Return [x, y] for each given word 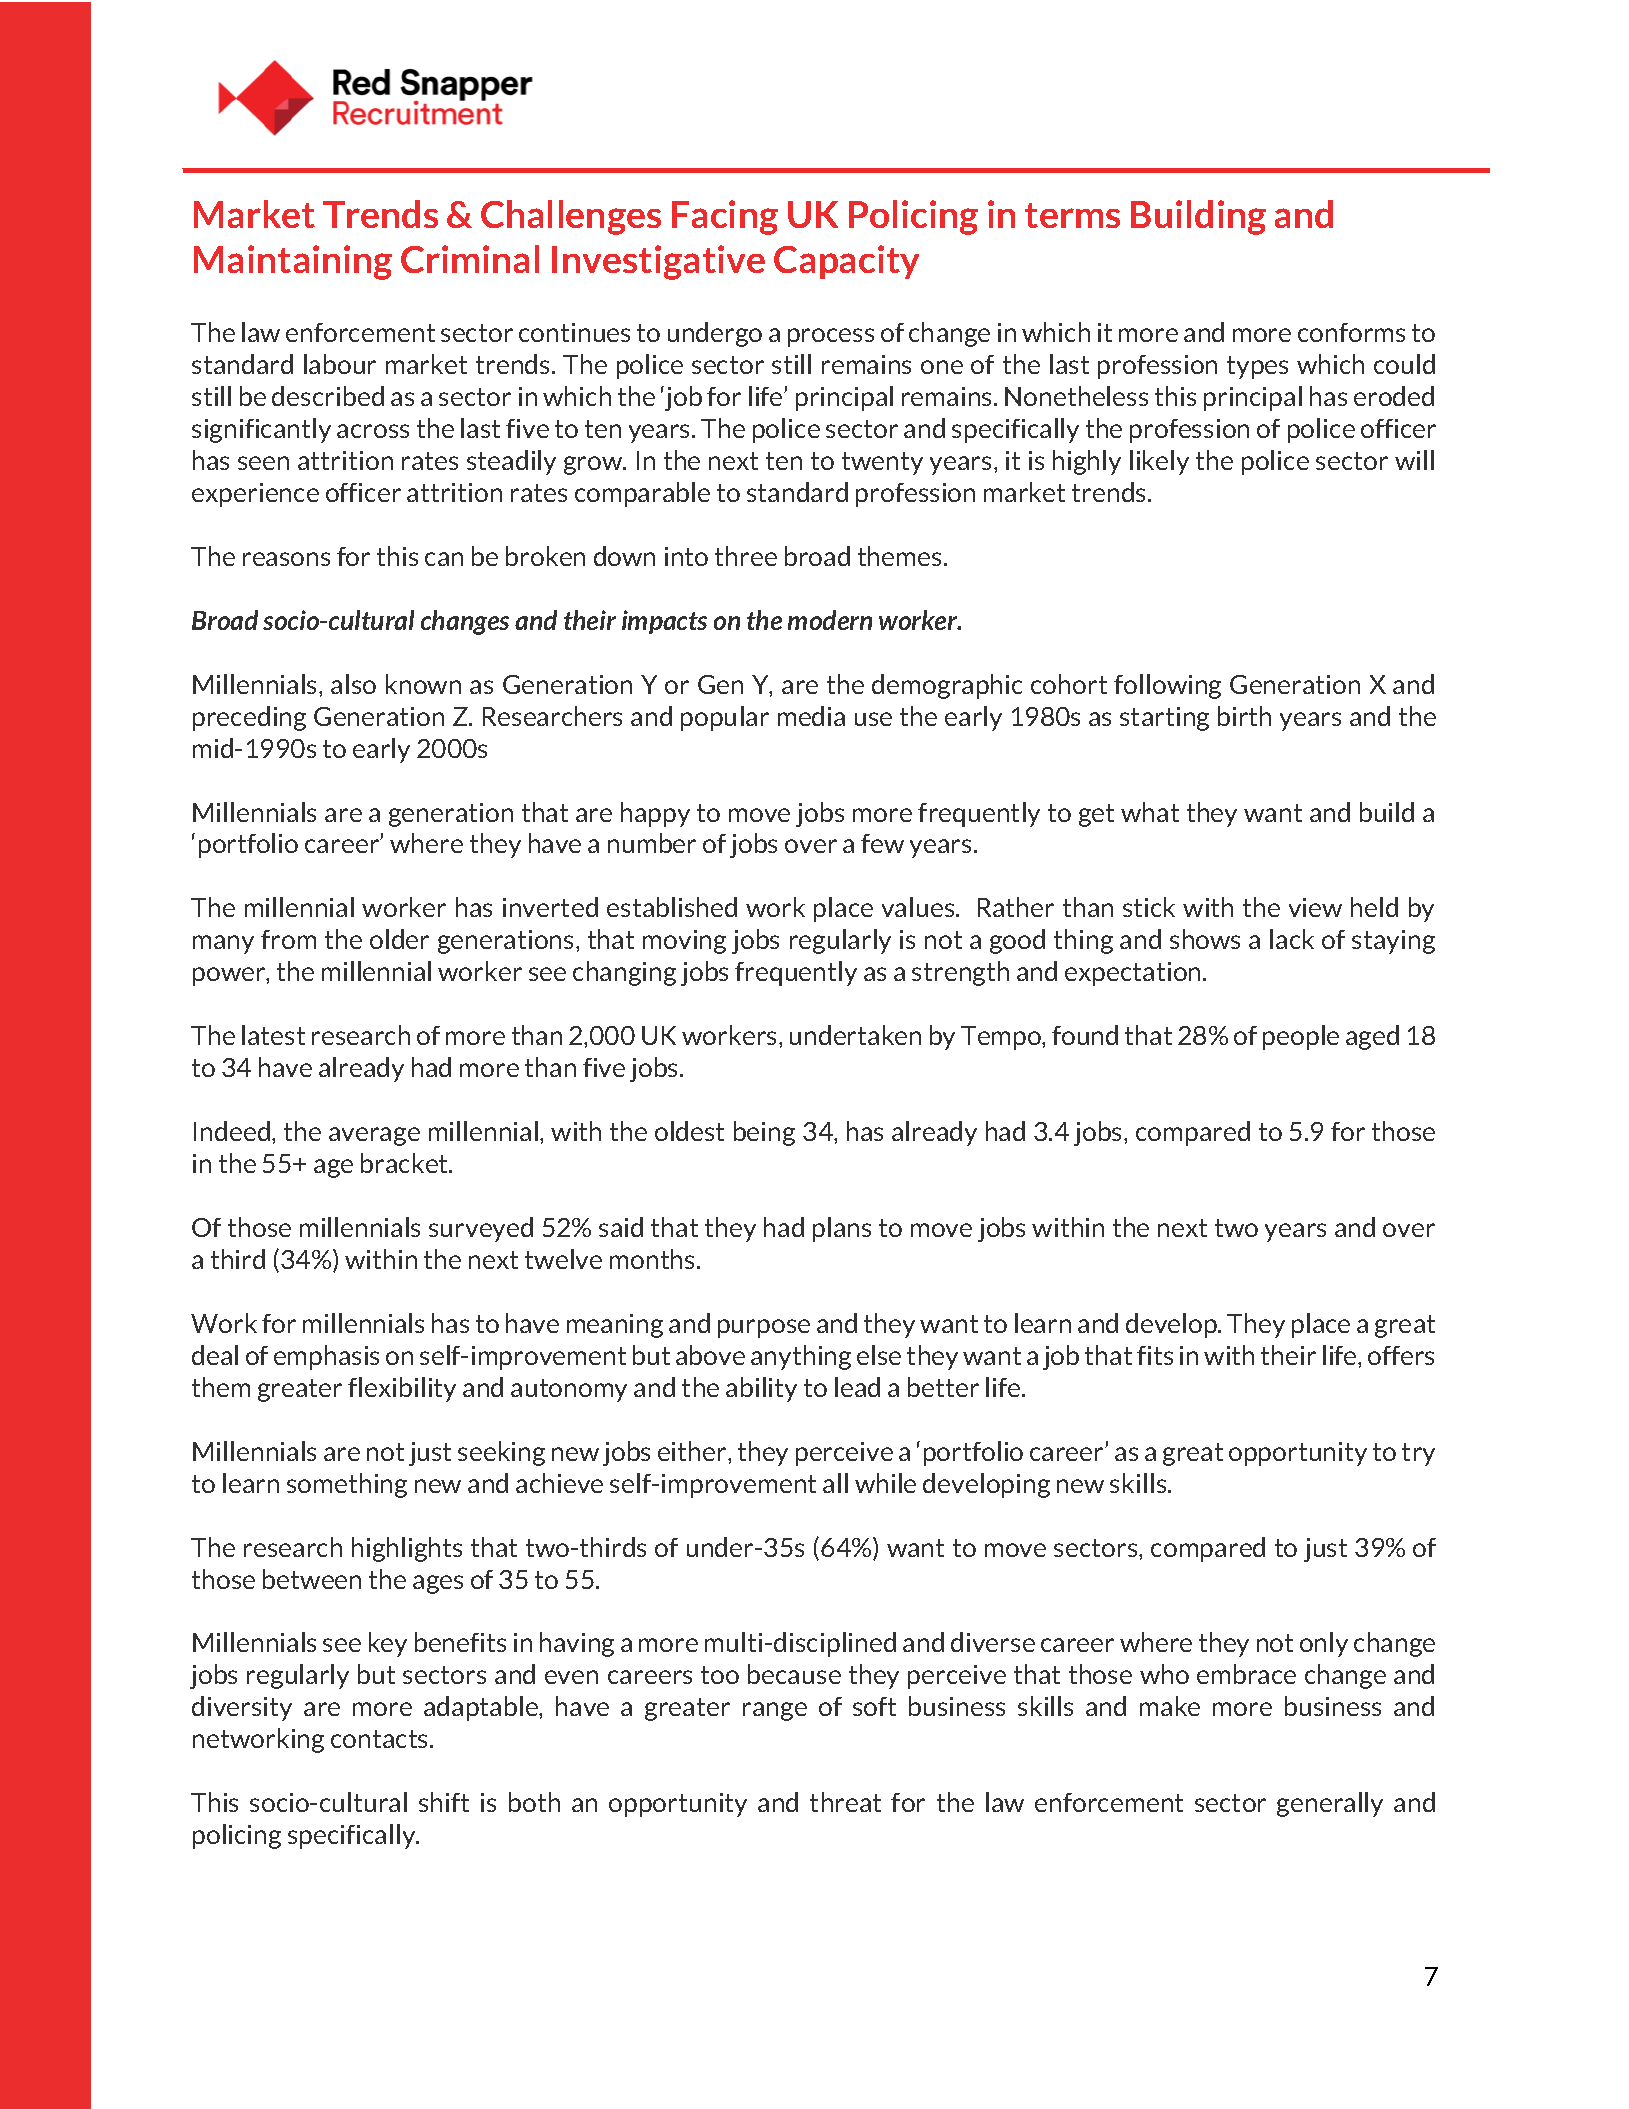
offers [1401, 1355]
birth [1244, 716]
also [353, 684]
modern [830, 620]
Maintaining [293, 262]
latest [273, 1035]
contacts [381, 1739]
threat [845, 1802]
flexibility [402, 1389]
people [1301, 1037]
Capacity [846, 262]
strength [960, 973]
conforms [1351, 332]
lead [857, 1387]
